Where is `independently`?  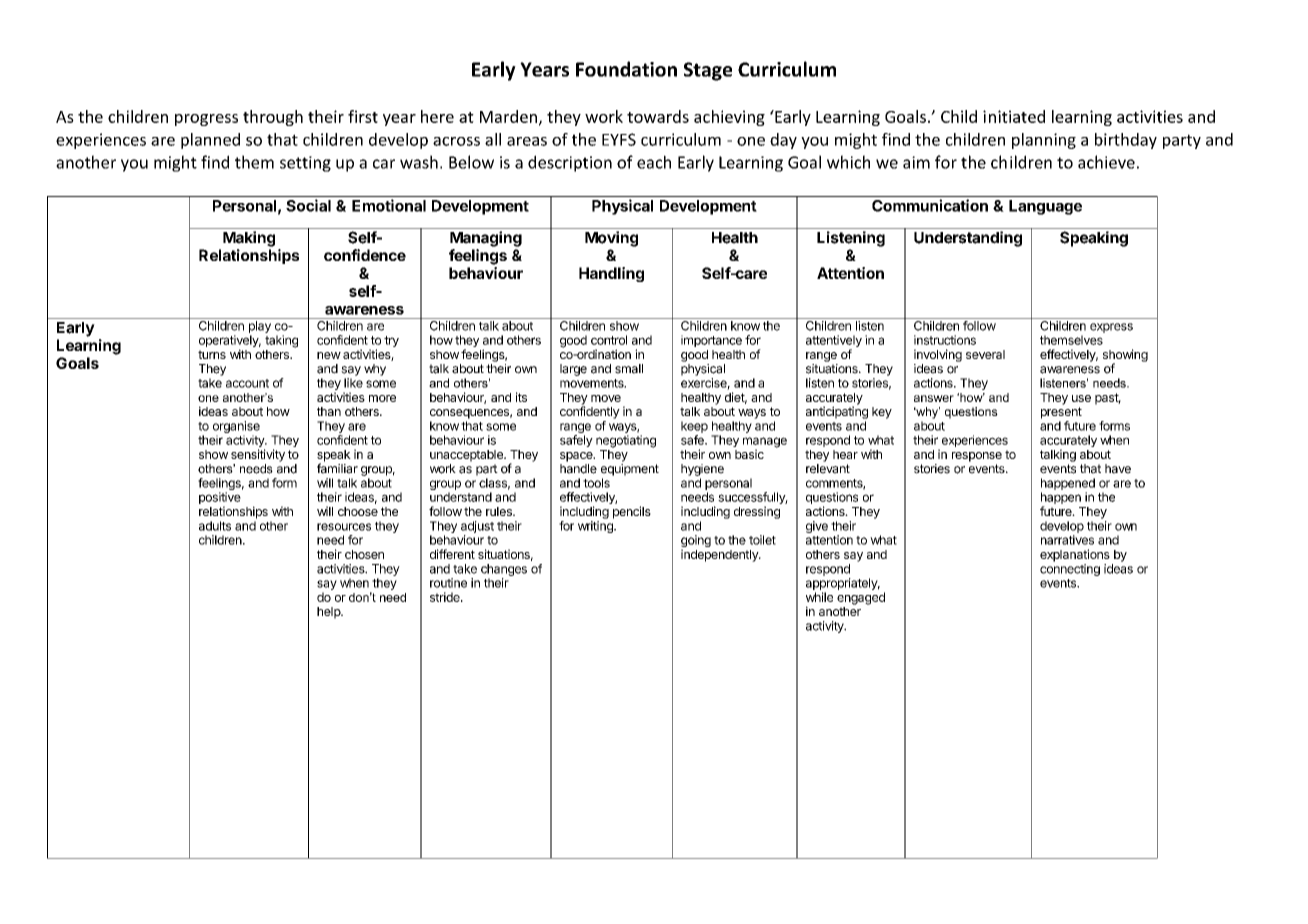 independently is located at coordinates (720, 555).
